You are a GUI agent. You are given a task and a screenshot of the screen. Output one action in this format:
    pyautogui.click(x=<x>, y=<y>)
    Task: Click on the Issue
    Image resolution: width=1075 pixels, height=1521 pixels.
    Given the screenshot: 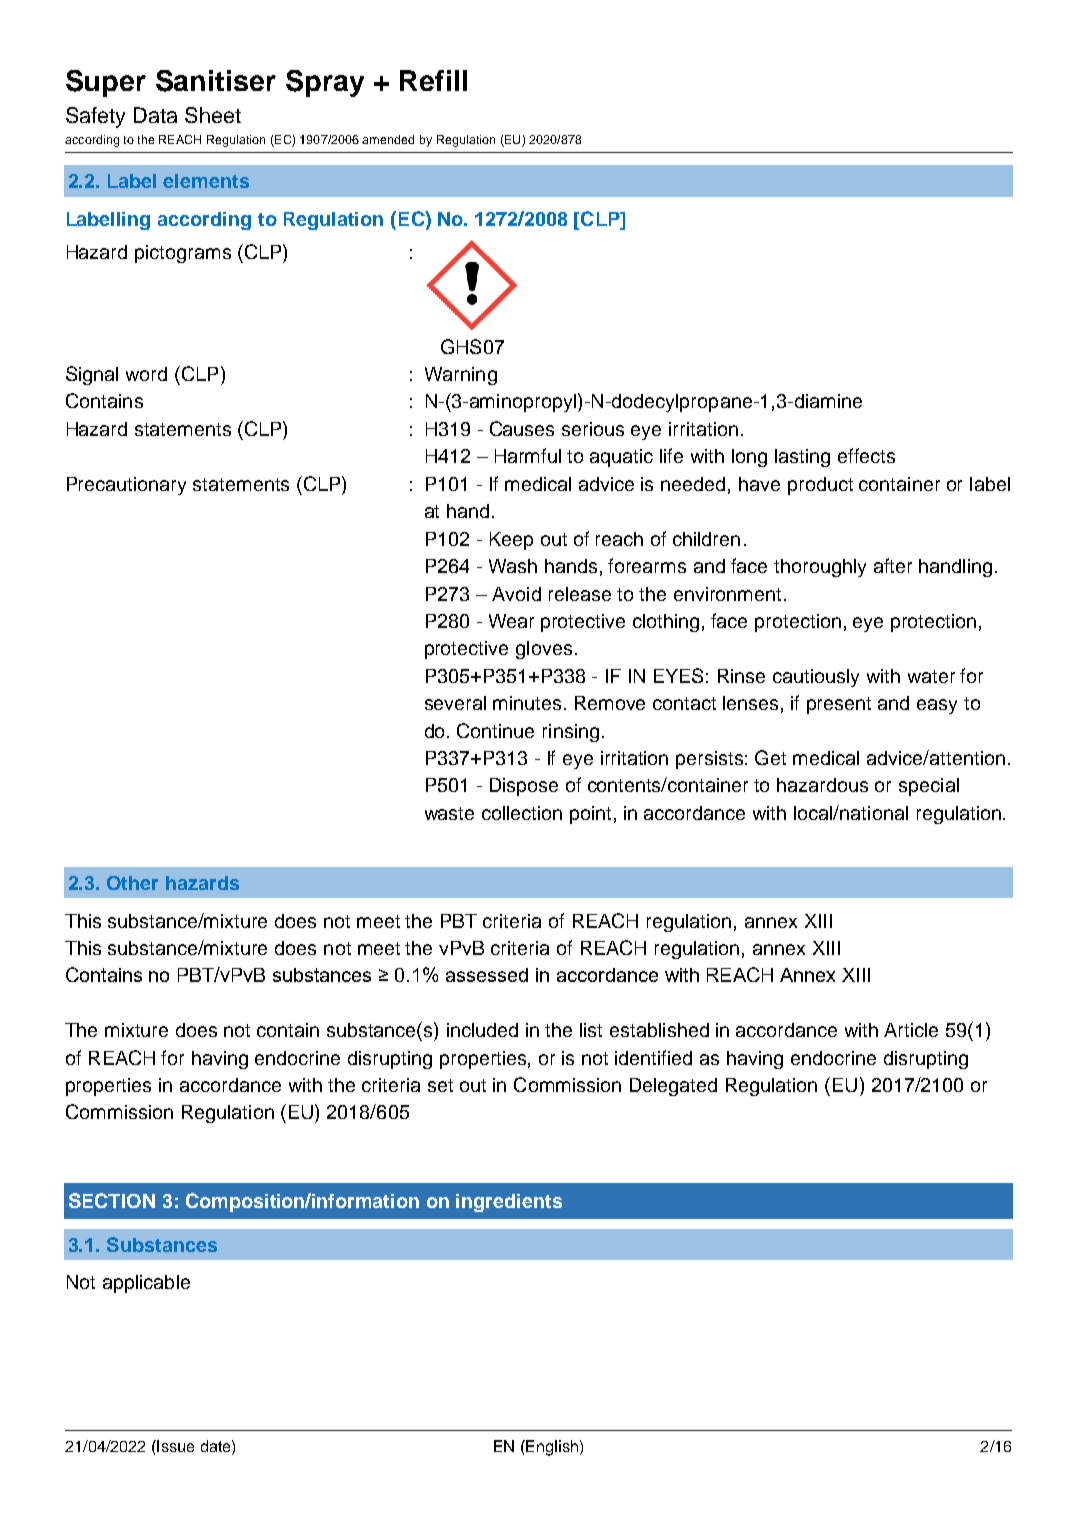 What is the action you would take?
    pyautogui.click(x=174, y=1446)
